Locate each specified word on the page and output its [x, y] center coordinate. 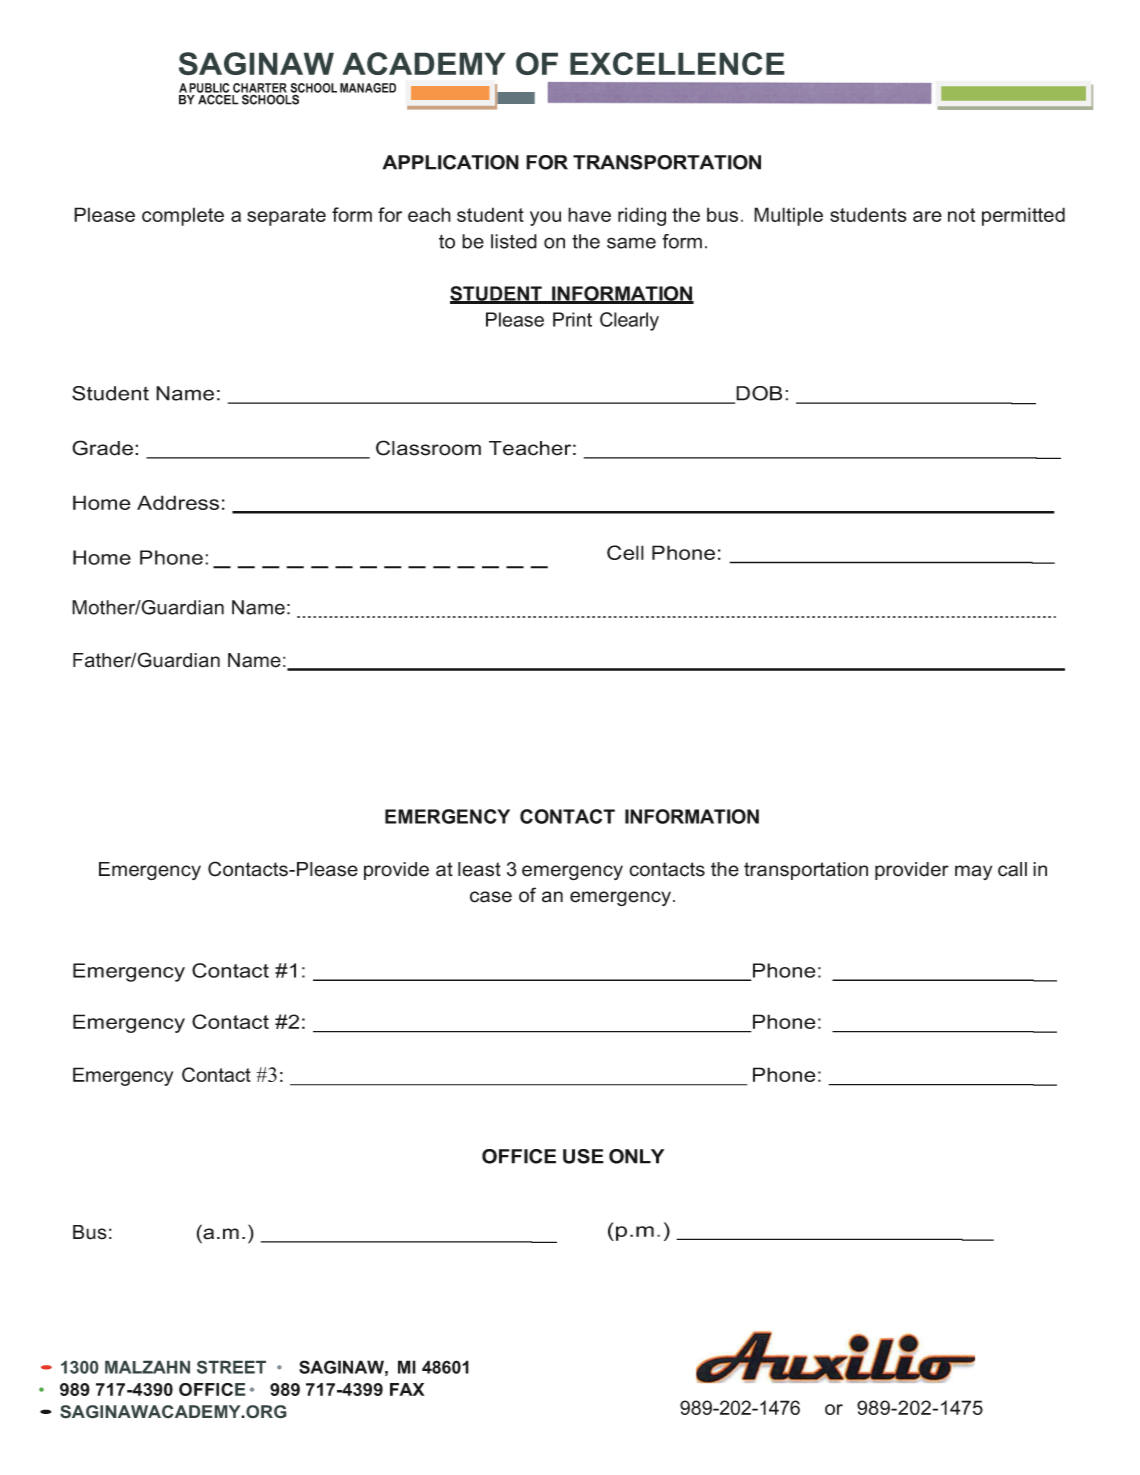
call [1012, 869]
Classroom [428, 448]
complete [183, 216]
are [927, 216]
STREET [231, 1367]
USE [583, 1156]
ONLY [636, 1156]
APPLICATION [451, 162]
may [973, 872]
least [479, 869]
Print [572, 319]
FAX [407, 1389]
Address [178, 502]
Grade [104, 448]
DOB [758, 394]
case [491, 897]
